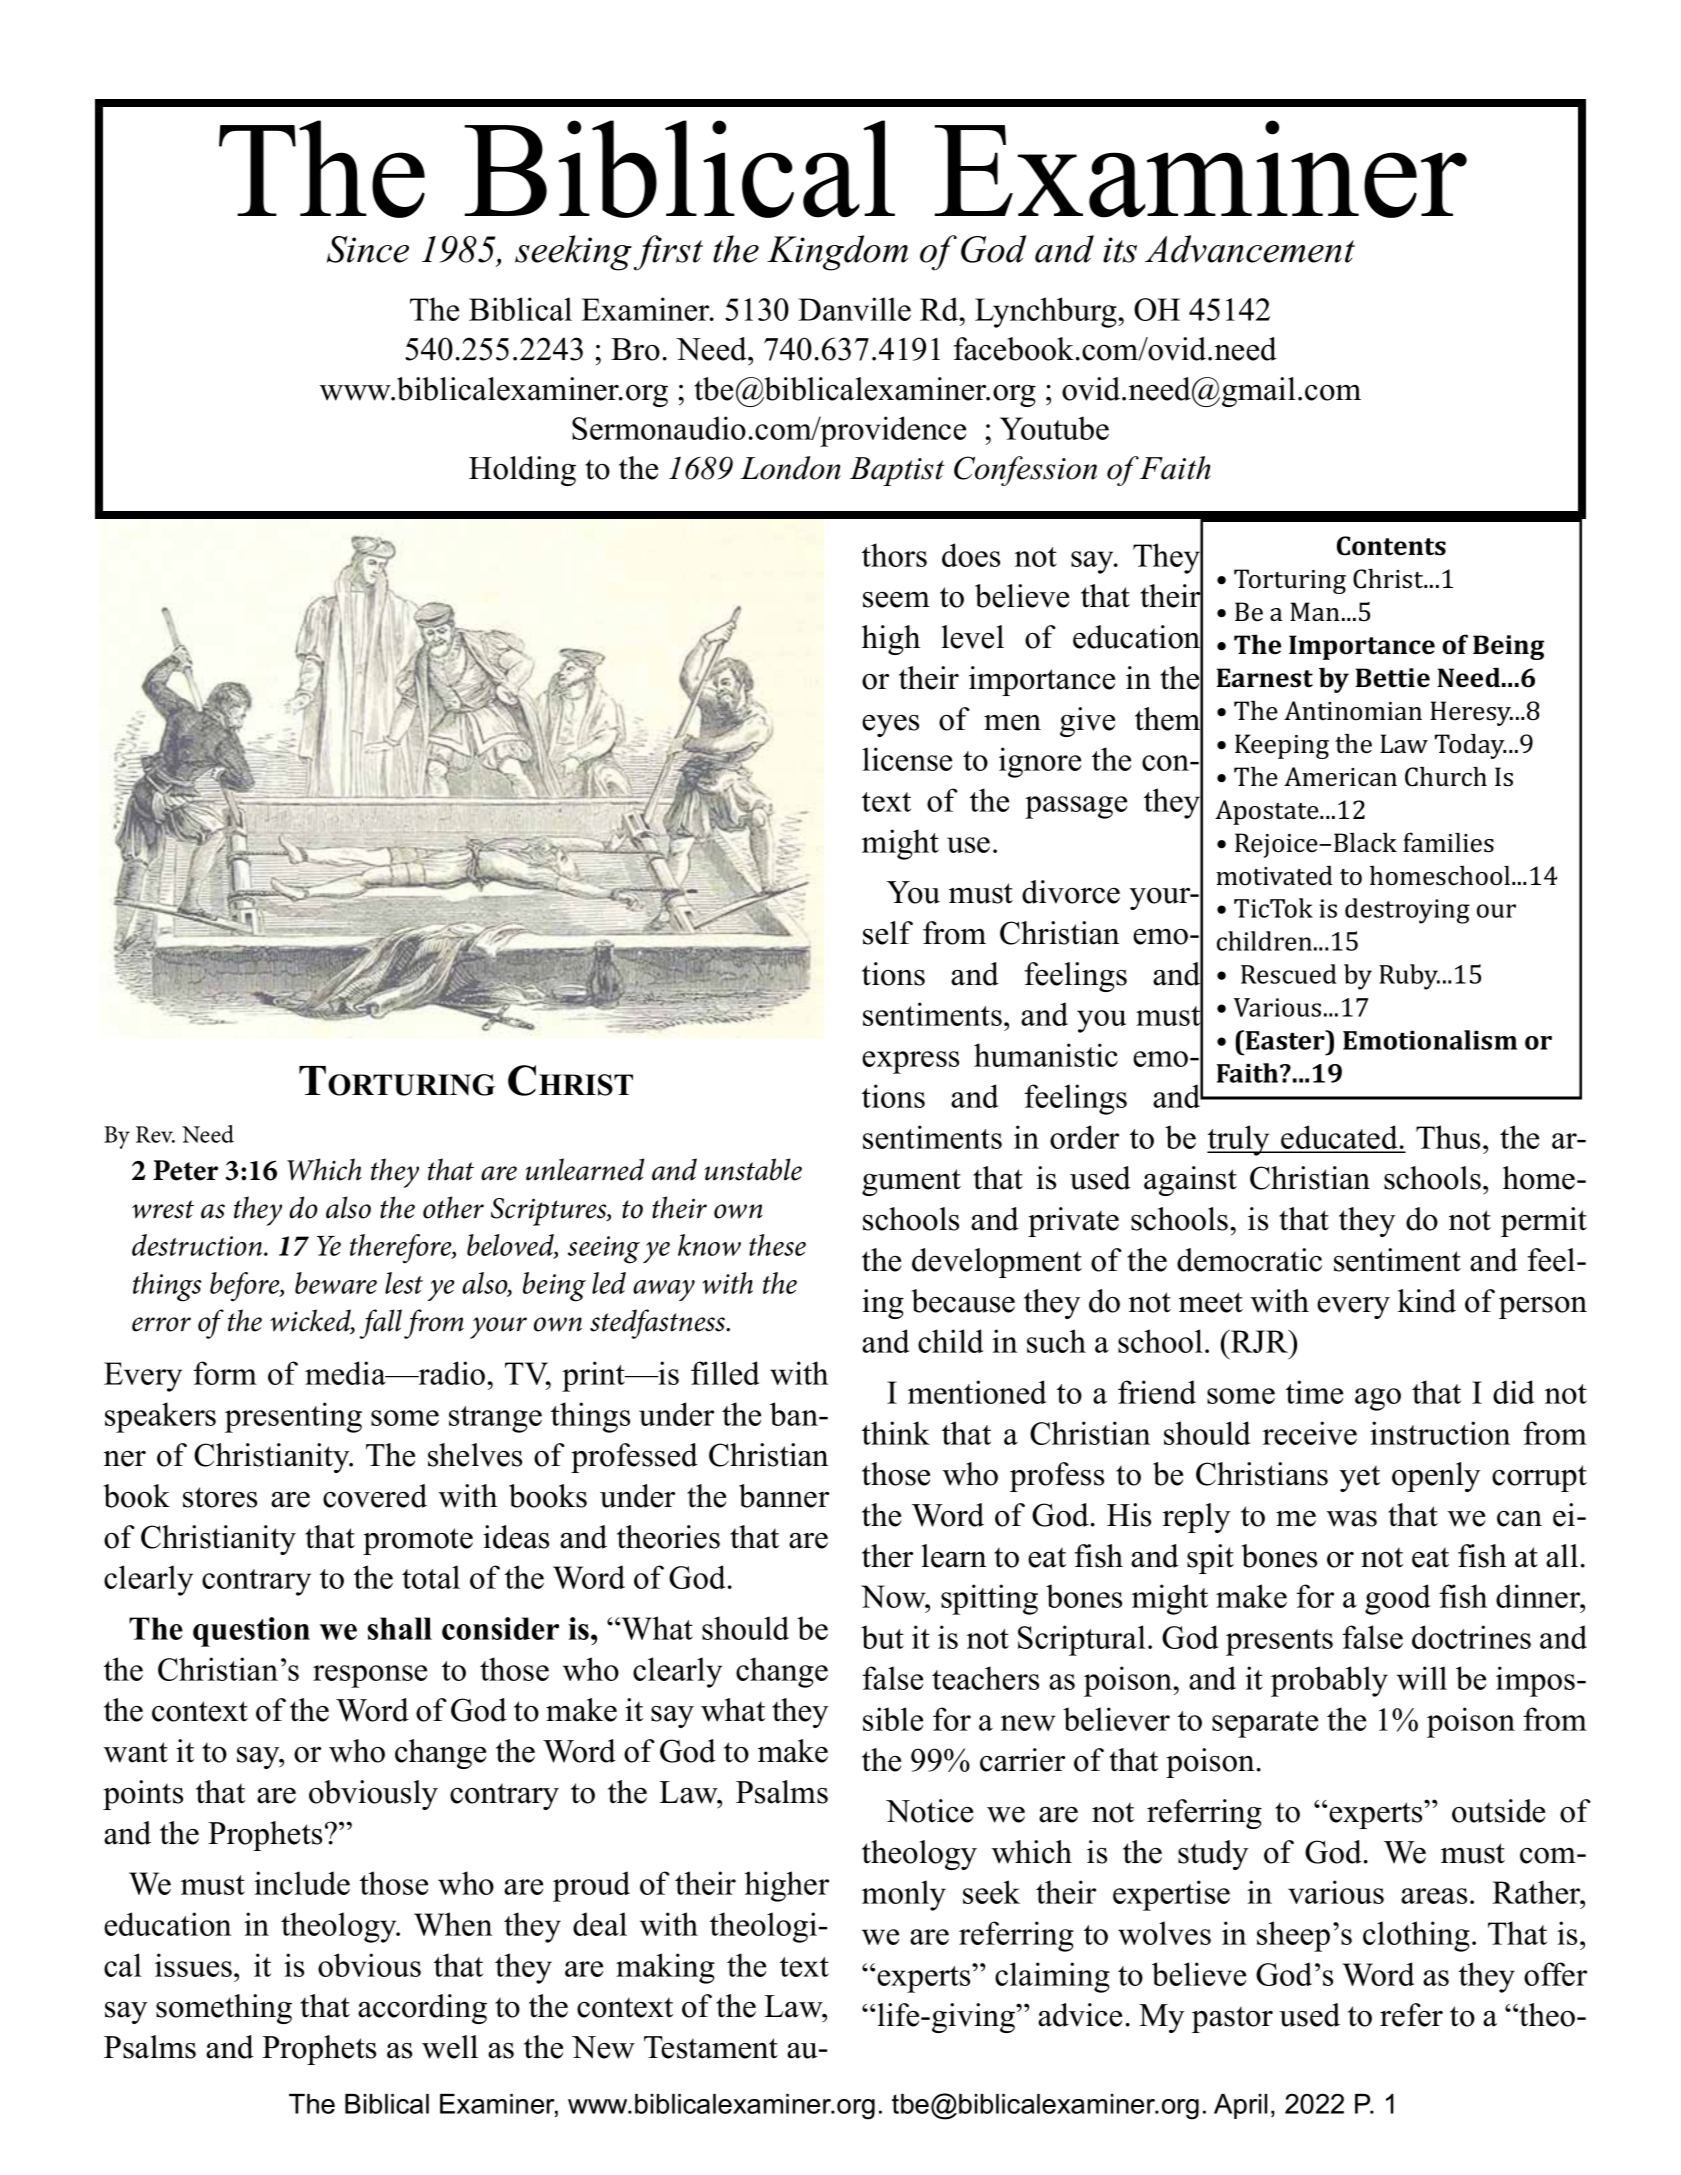 This document has height=2175, width=1681. What do you see at coordinates (1264, 678) in the document?
I see `Earnest` at bounding box center [1264, 678].
